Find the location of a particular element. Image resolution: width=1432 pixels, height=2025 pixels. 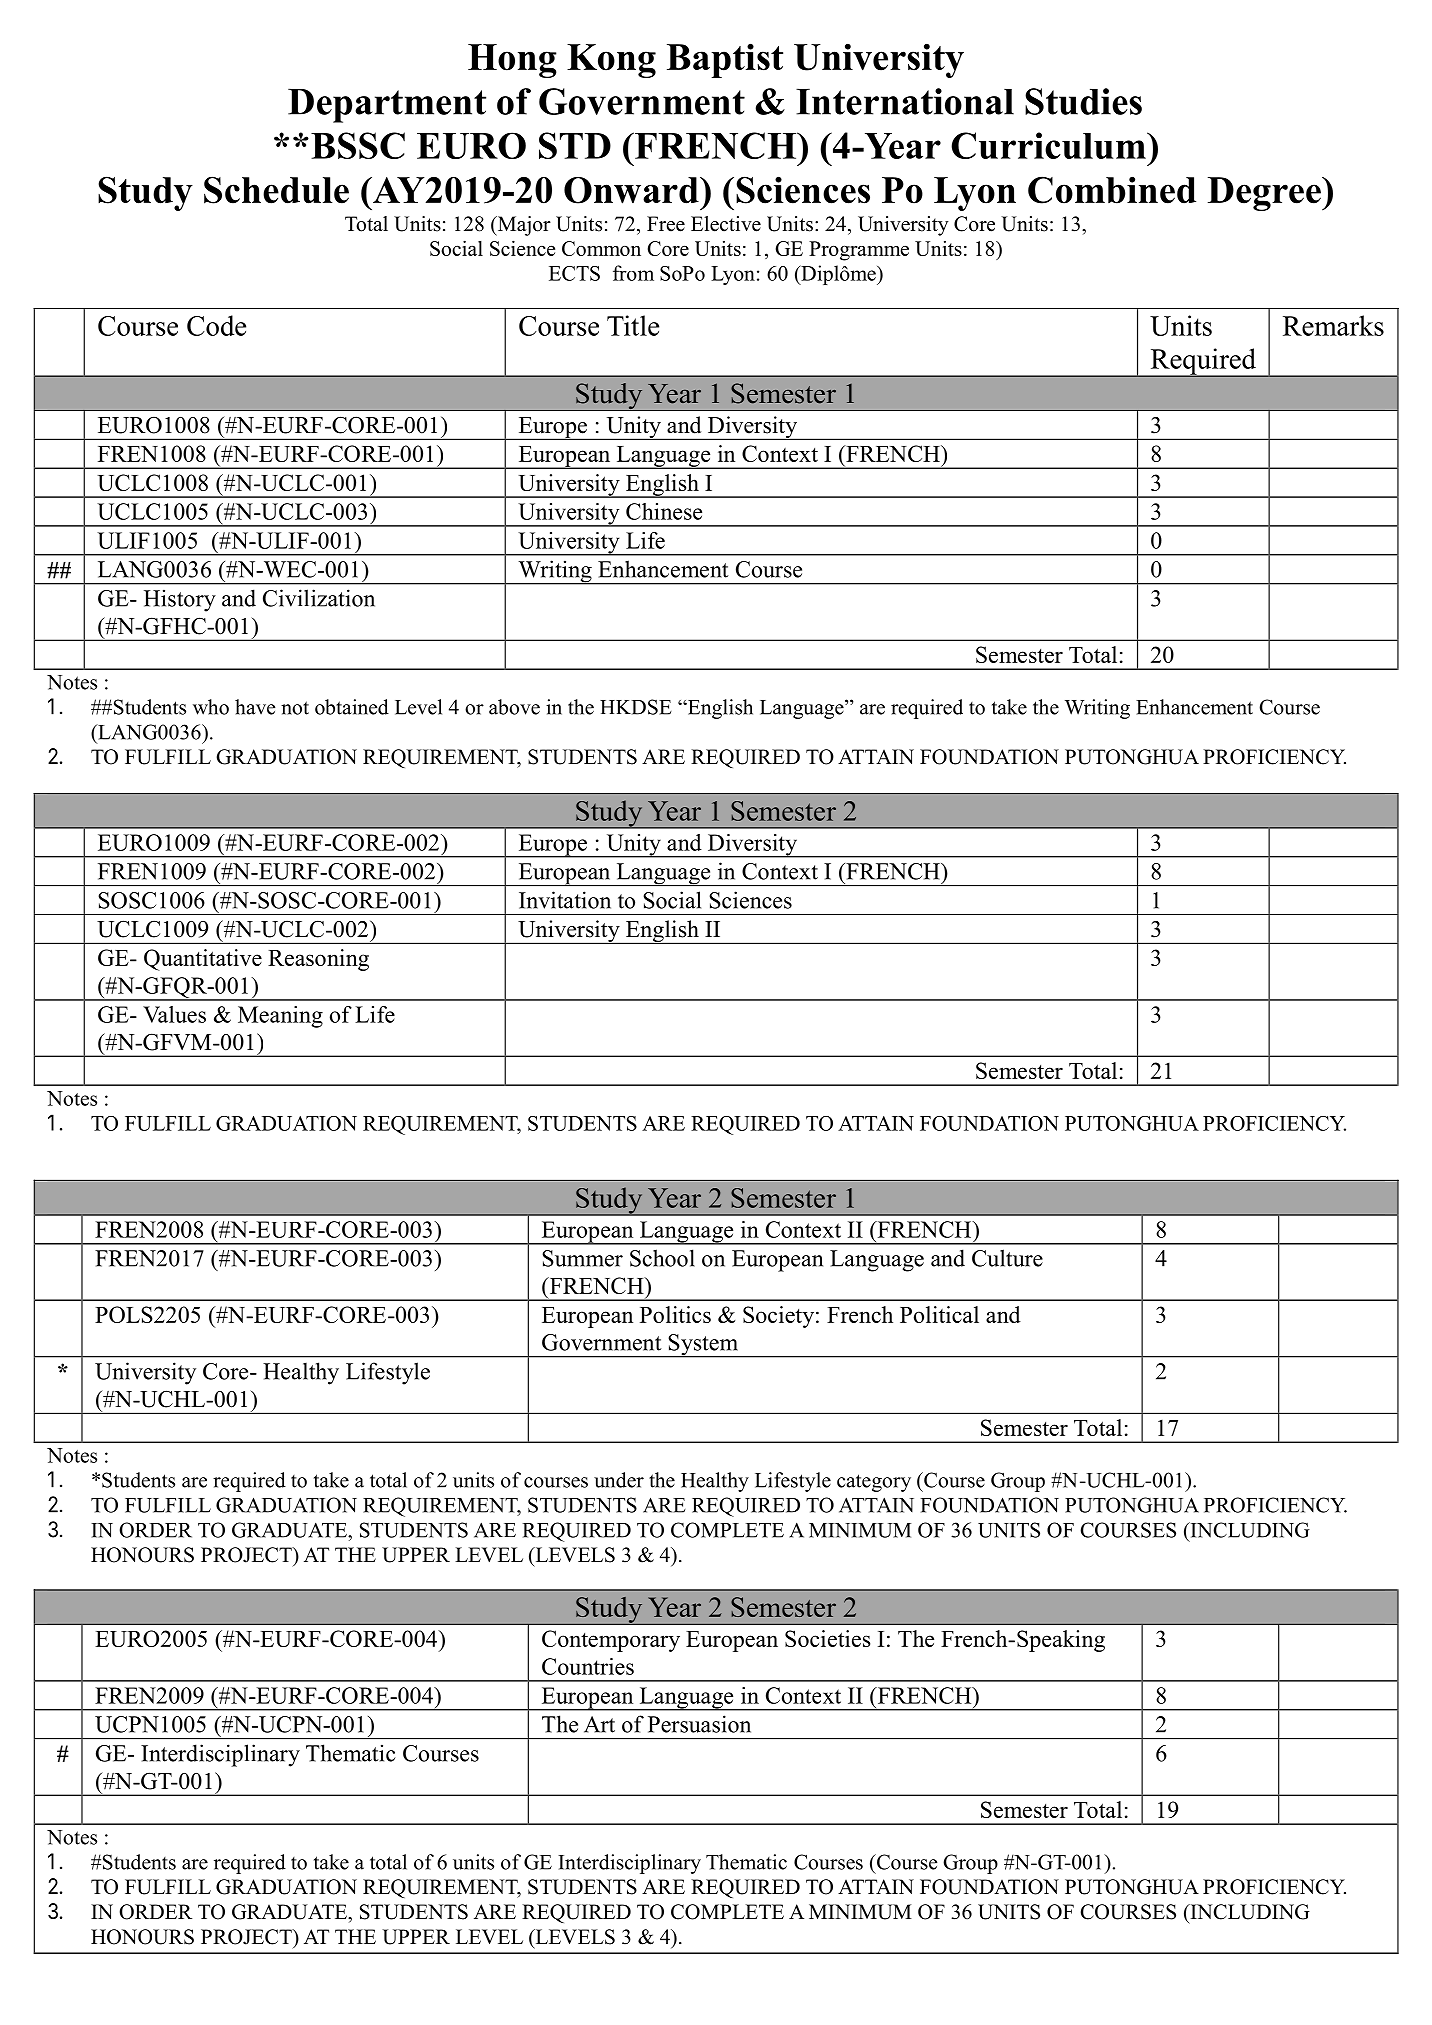

Department is located at coordinates (387, 106).
